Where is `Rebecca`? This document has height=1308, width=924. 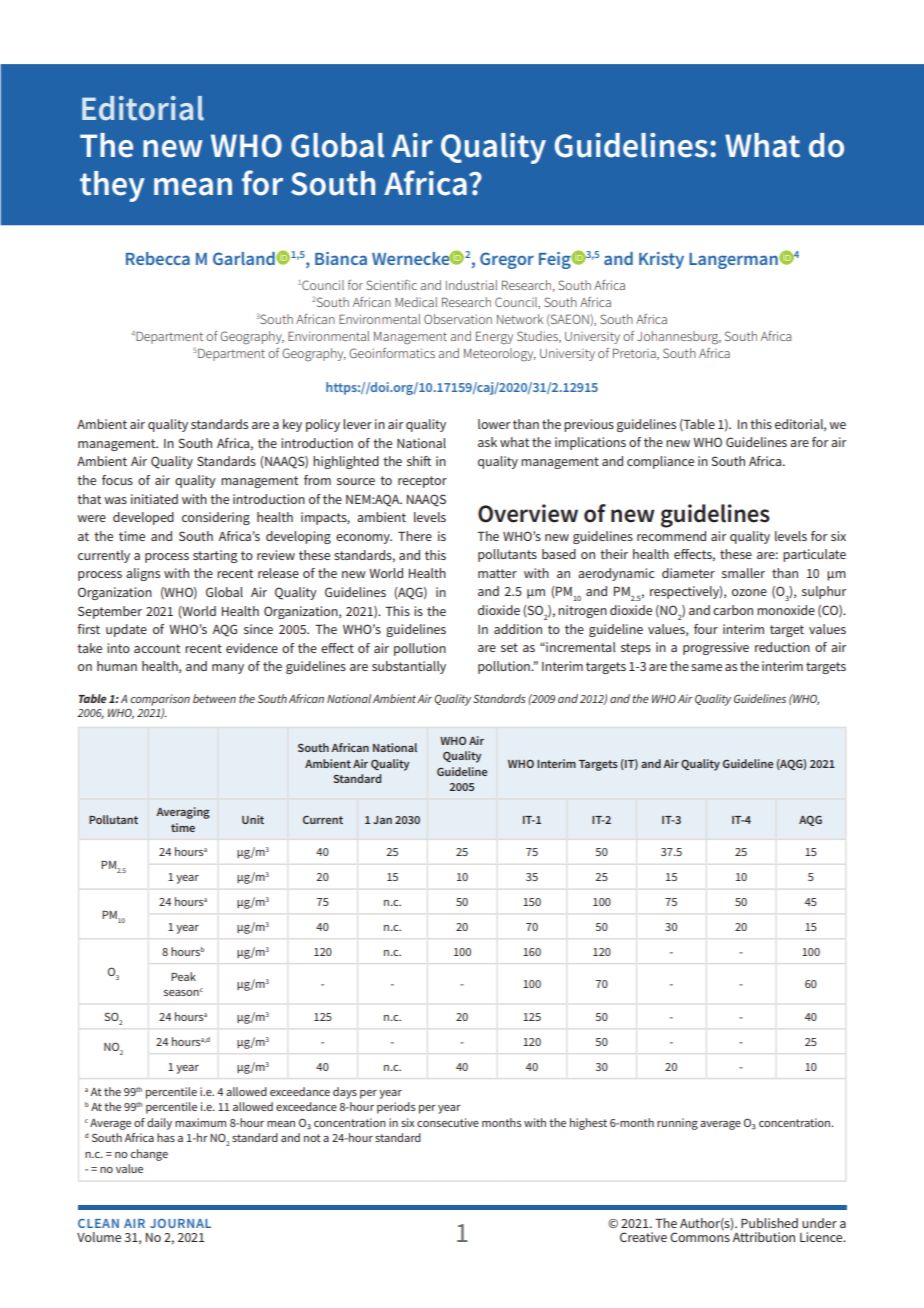 Rebecca is located at coordinates (158, 258).
